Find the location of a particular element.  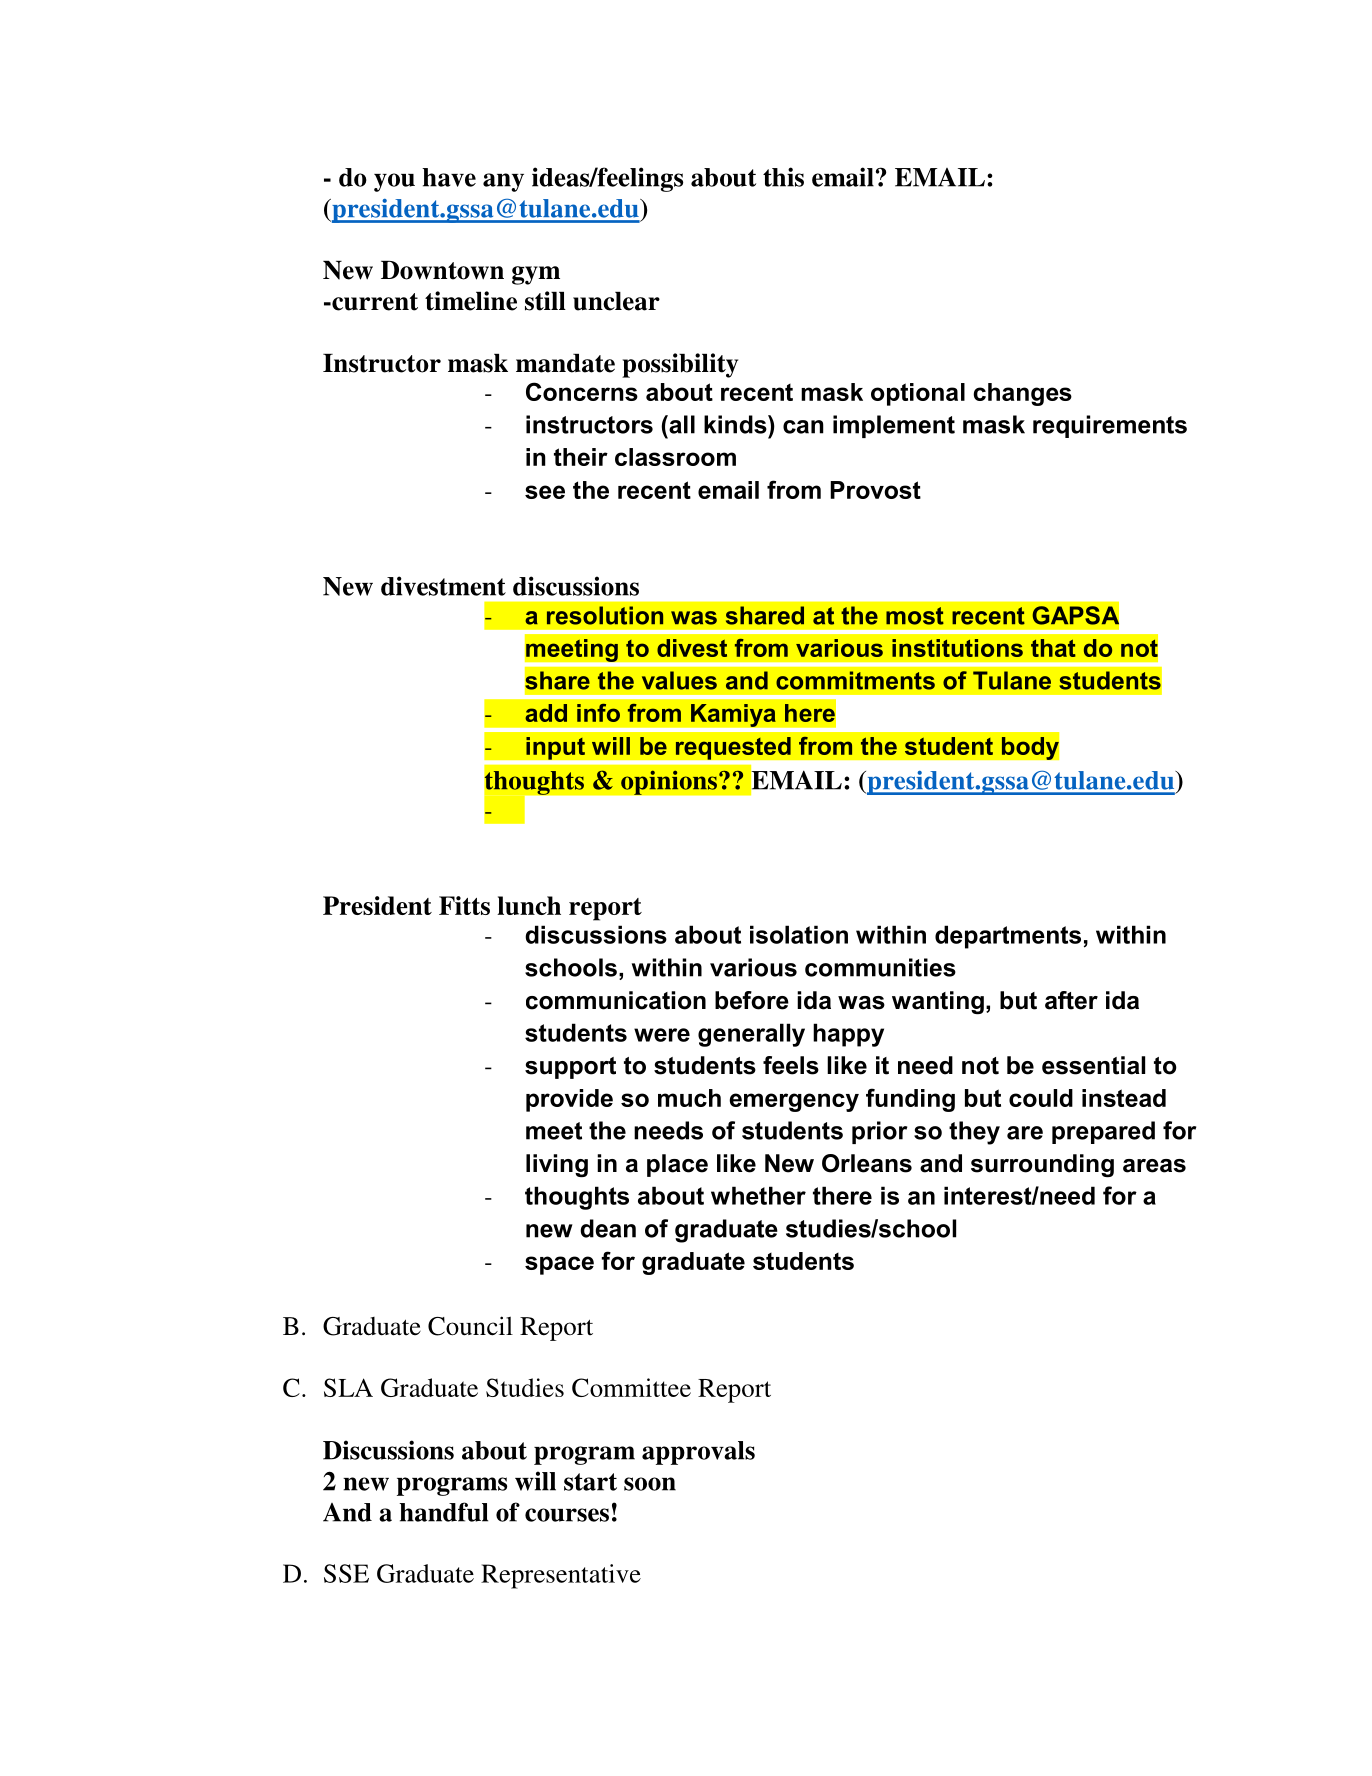

soon is located at coordinates (650, 1484).
